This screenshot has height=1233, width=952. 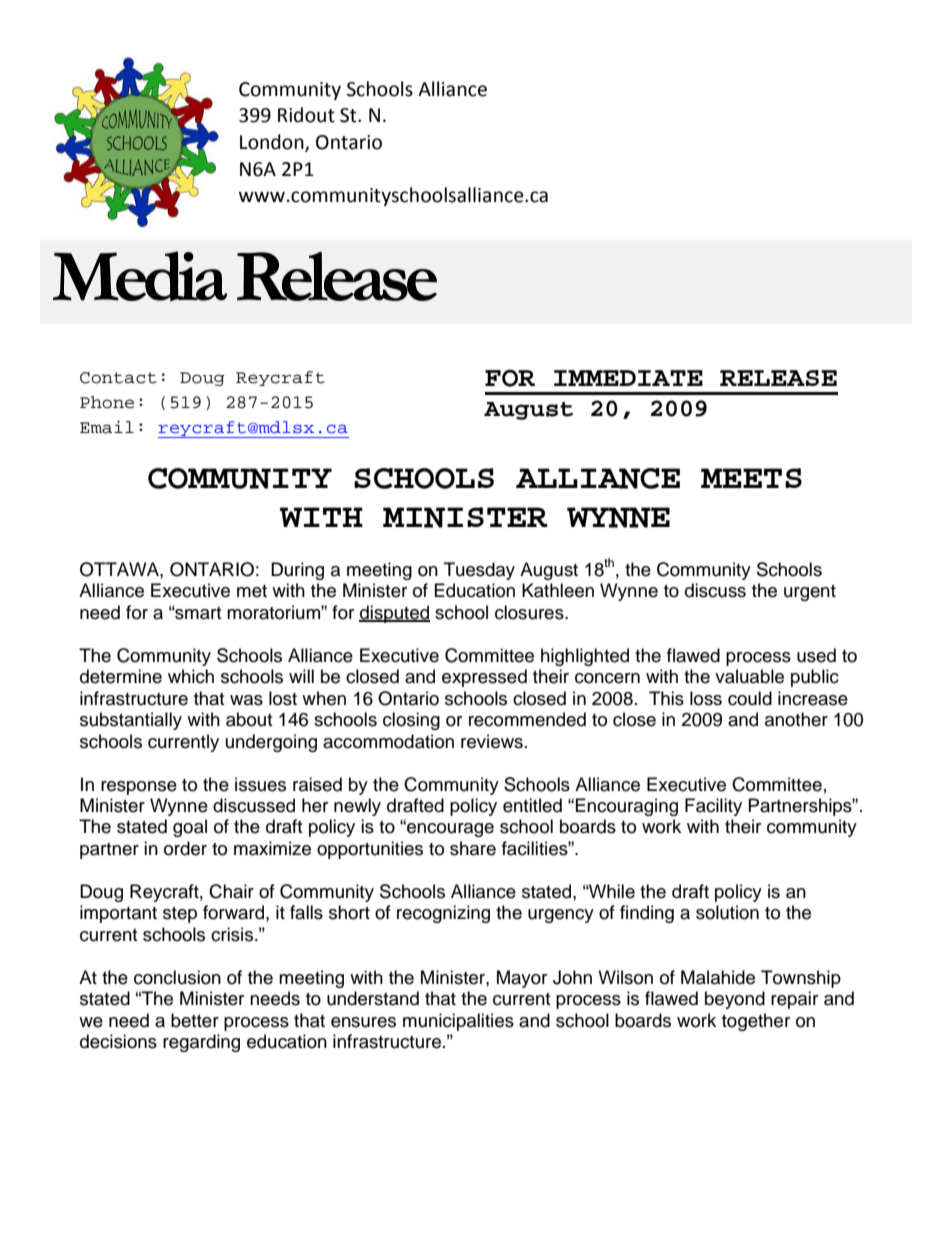 What do you see at coordinates (810, 593) in the screenshot?
I see `urgent` at bounding box center [810, 593].
